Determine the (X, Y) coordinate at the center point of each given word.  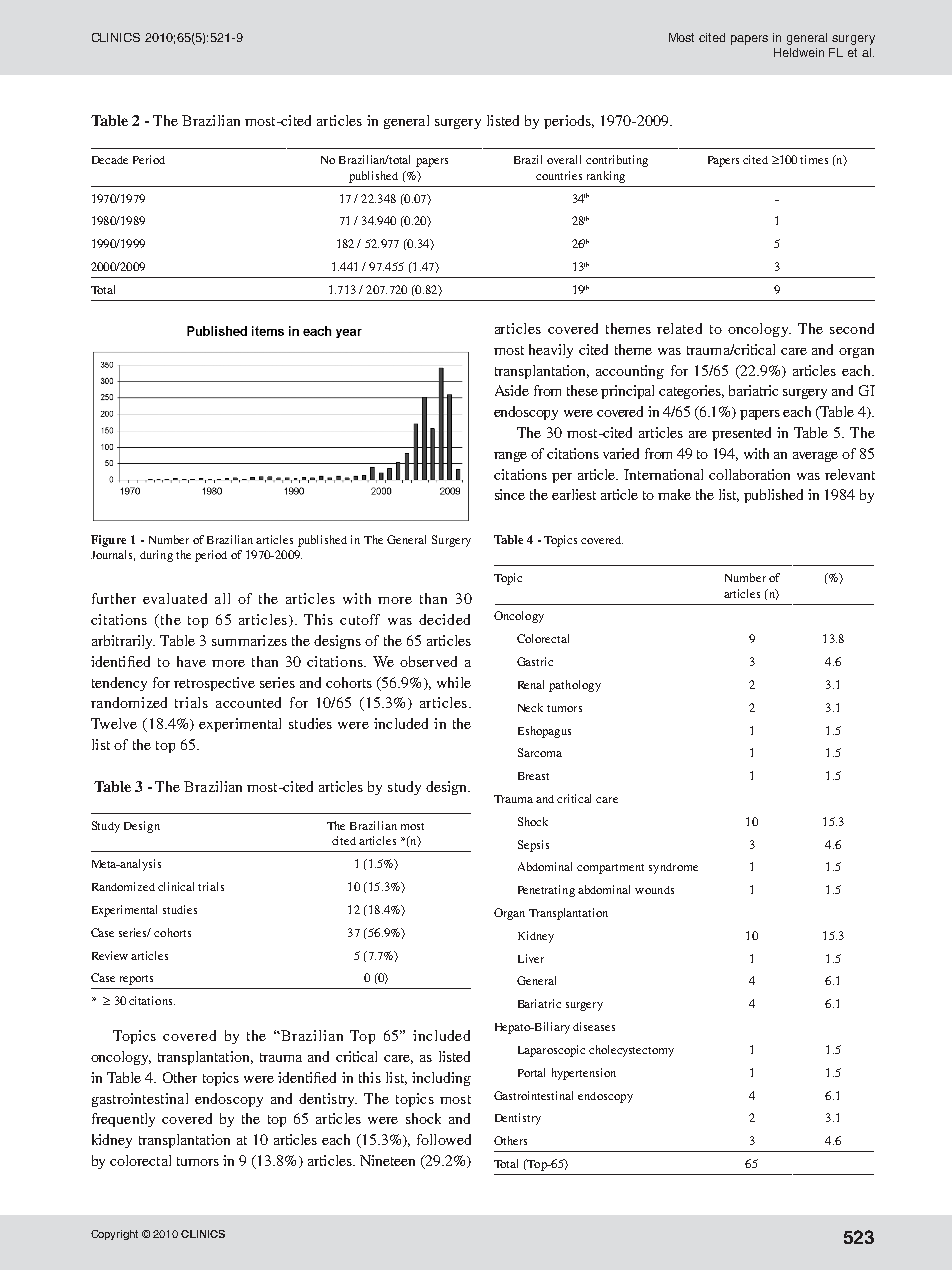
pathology (575, 686)
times (814, 159)
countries (559, 175)
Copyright (114, 1235)
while (454, 682)
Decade (110, 160)
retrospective (214, 684)
